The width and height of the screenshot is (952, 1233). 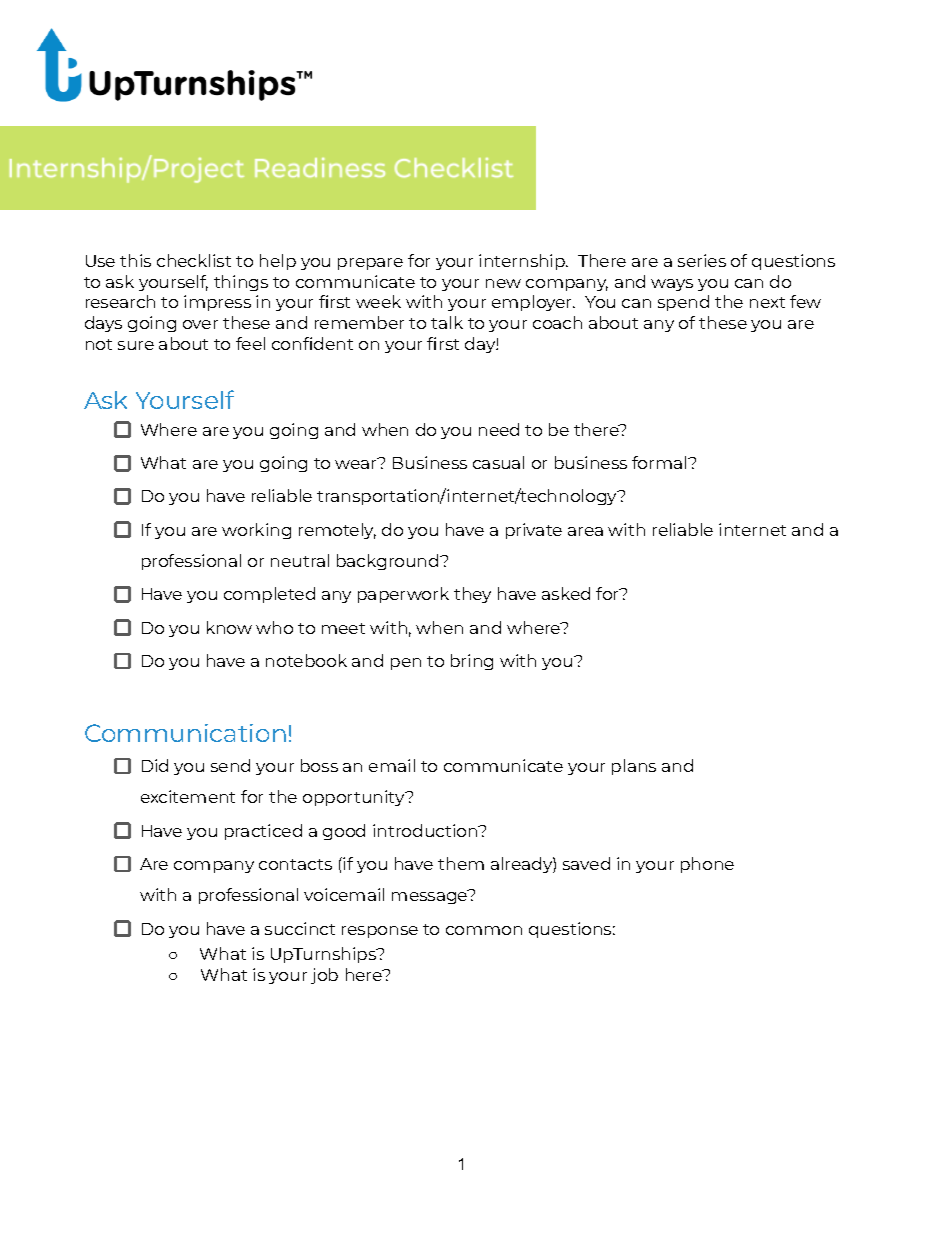 I want to click on excitement, so click(x=188, y=796).
